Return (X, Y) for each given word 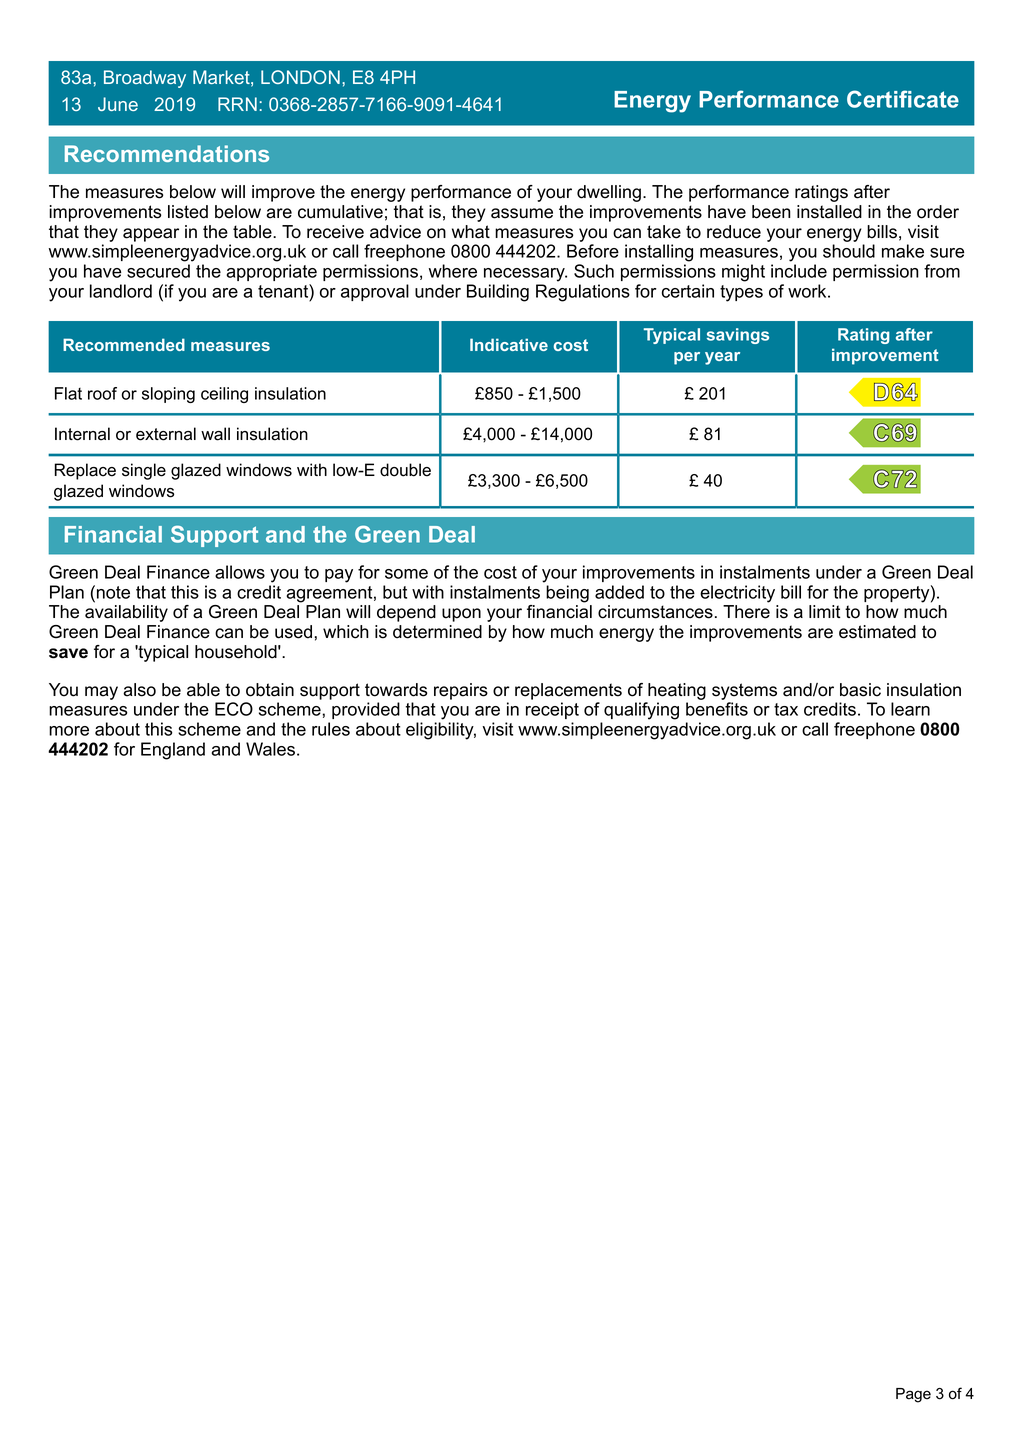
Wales (270, 749)
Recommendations (167, 153)
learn (910, 709)
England (173, 751)
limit (825, 611)
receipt (552, 710)
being (567, 594)
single (144, 471)
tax (786, 709)
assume (522, 213)
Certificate (903, 99)
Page (913, 1395)
